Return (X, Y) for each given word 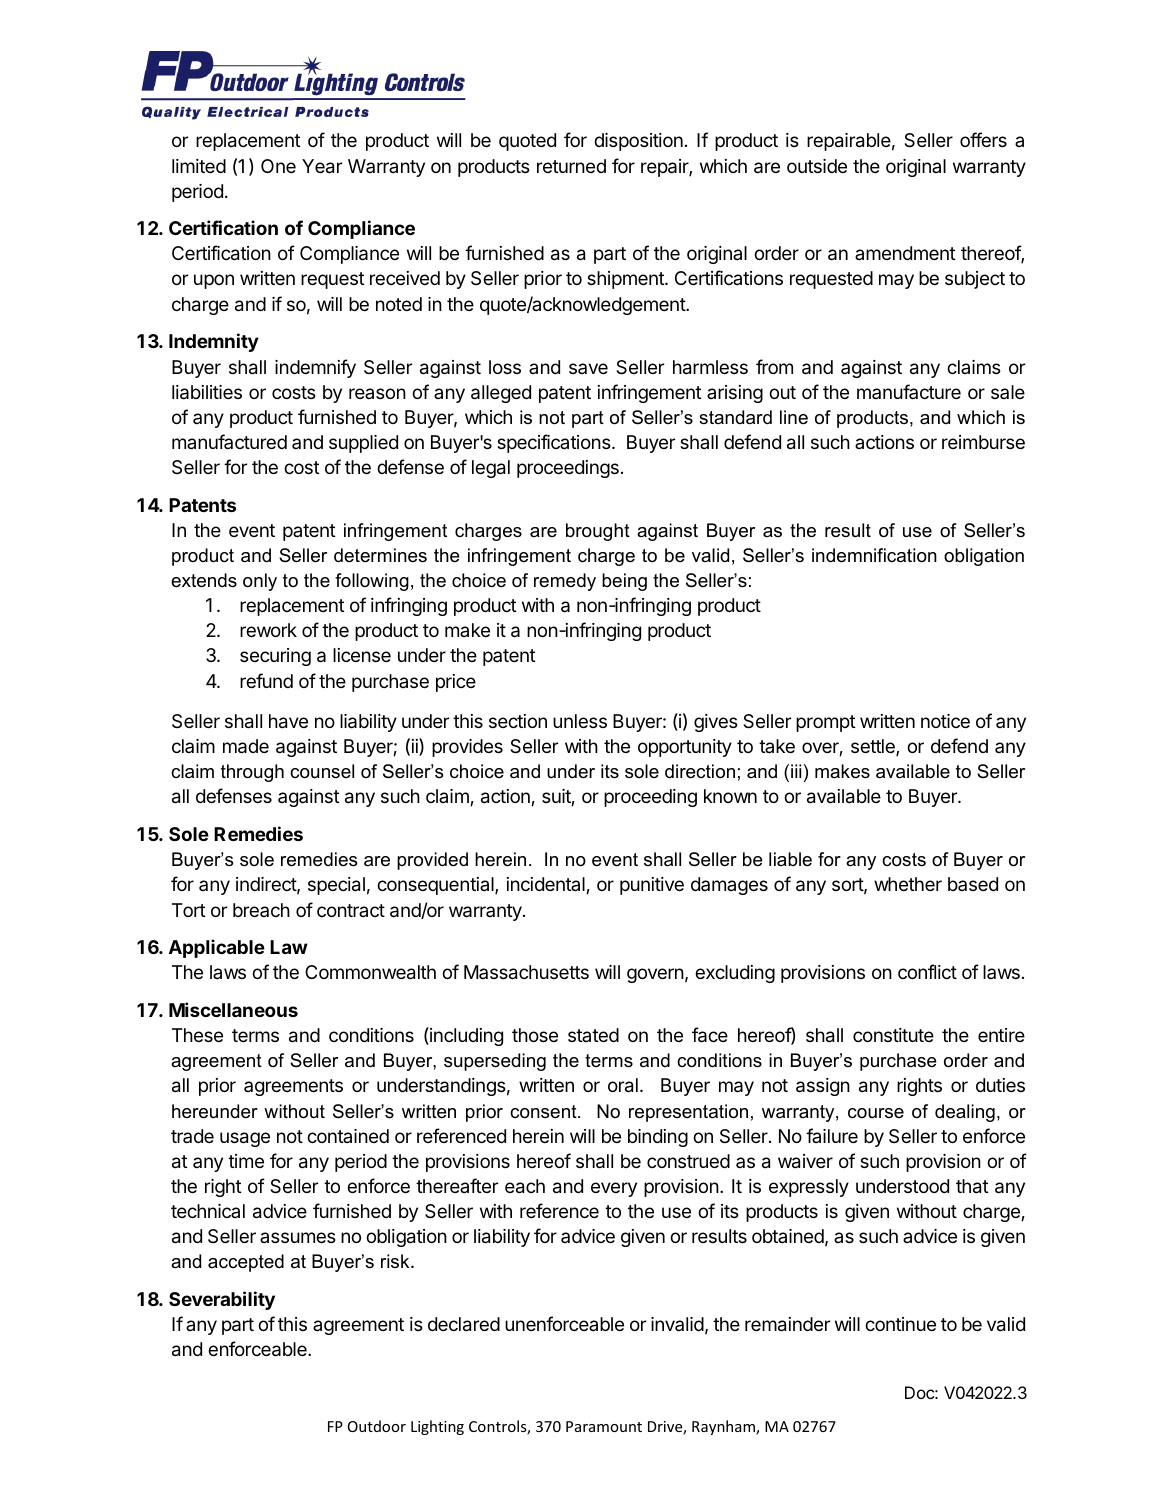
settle (874, 747)
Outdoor (377, 1426)
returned (571, 166)
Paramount (604, 1426)
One (278, 166)
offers (983, 139)
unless (580, 721)
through (252, 773)
